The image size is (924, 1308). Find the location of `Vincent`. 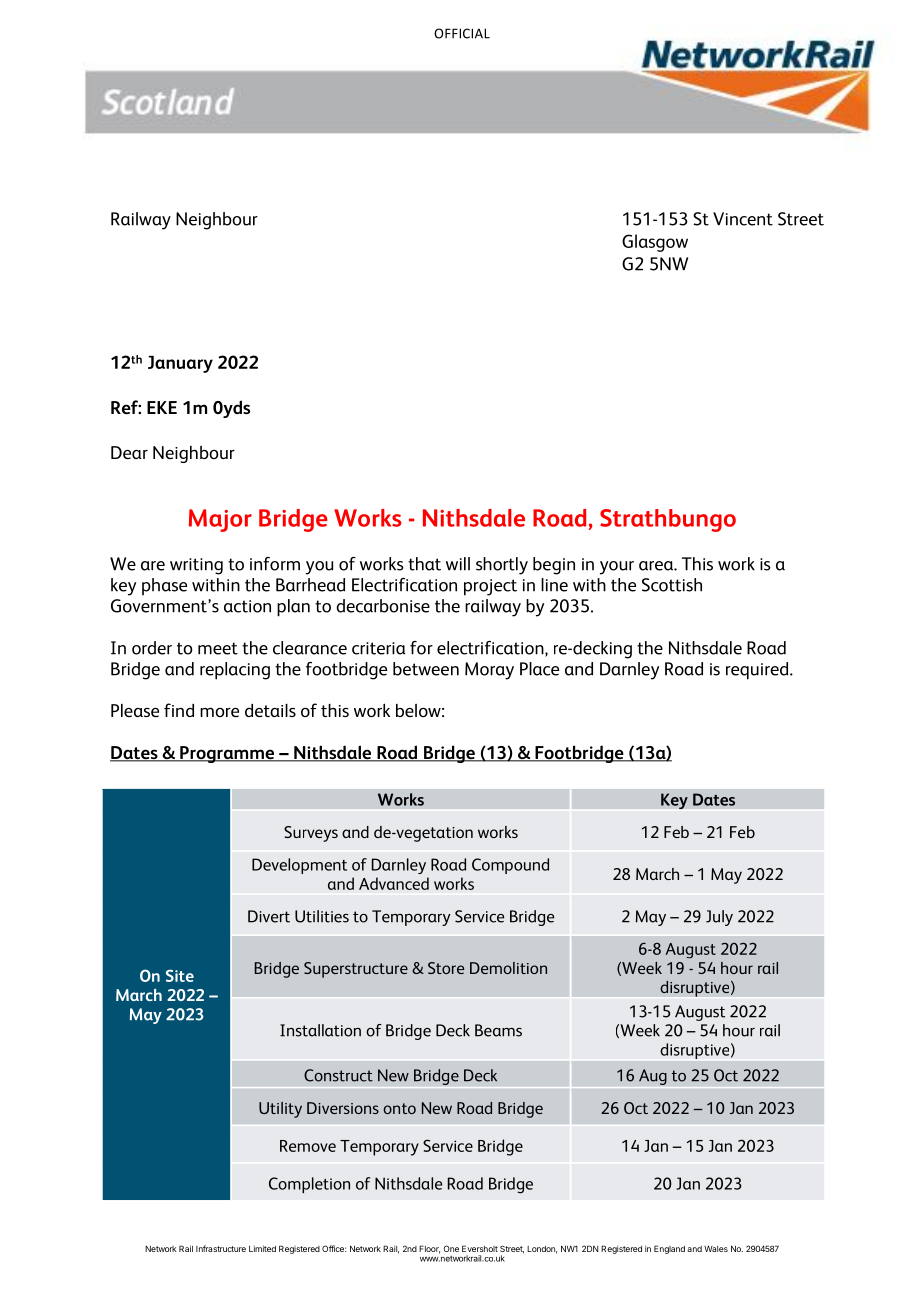

Vincent is located at coordinates (743, 219).
